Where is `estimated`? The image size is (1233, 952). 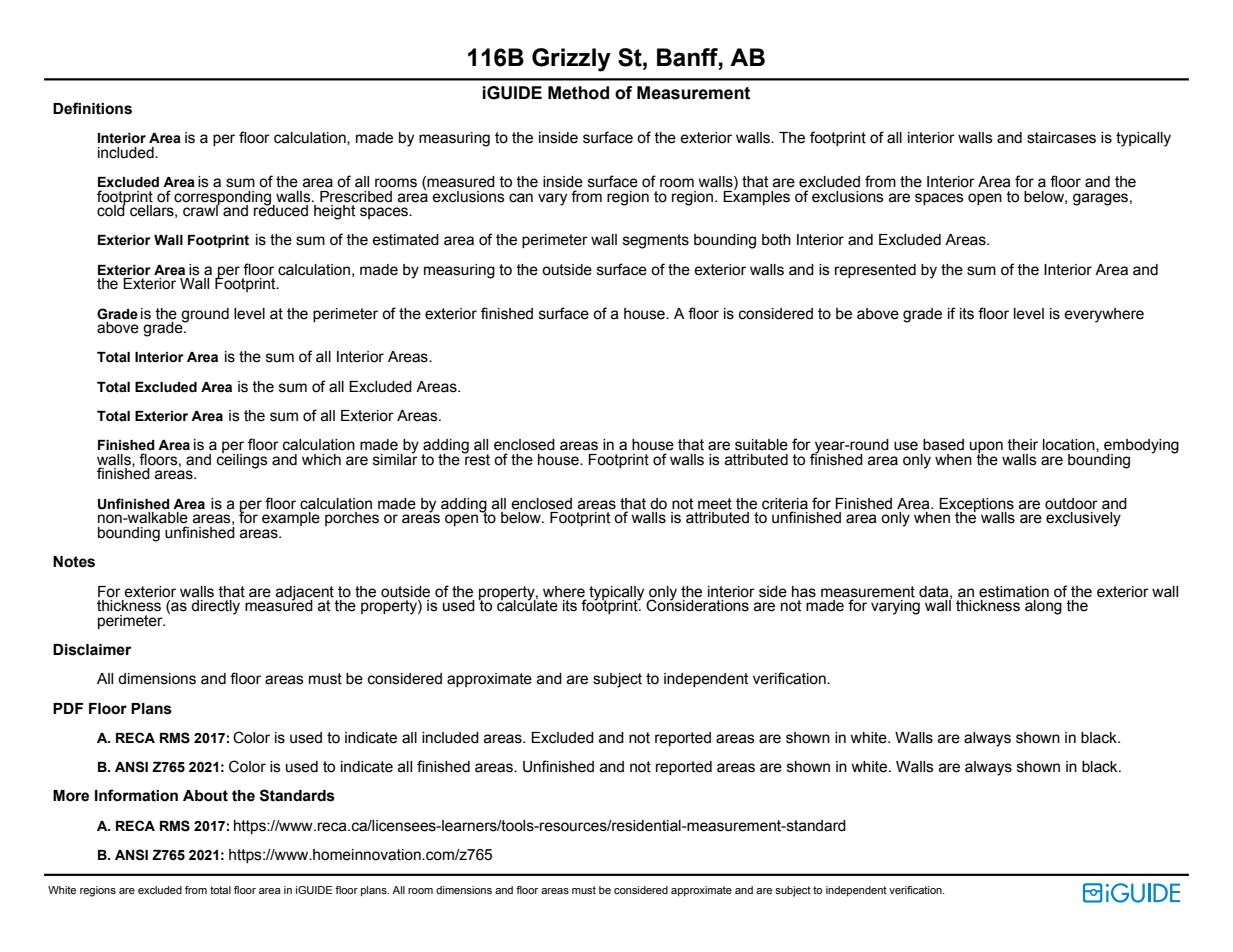
estimated is located at coordinates (405, 240).
